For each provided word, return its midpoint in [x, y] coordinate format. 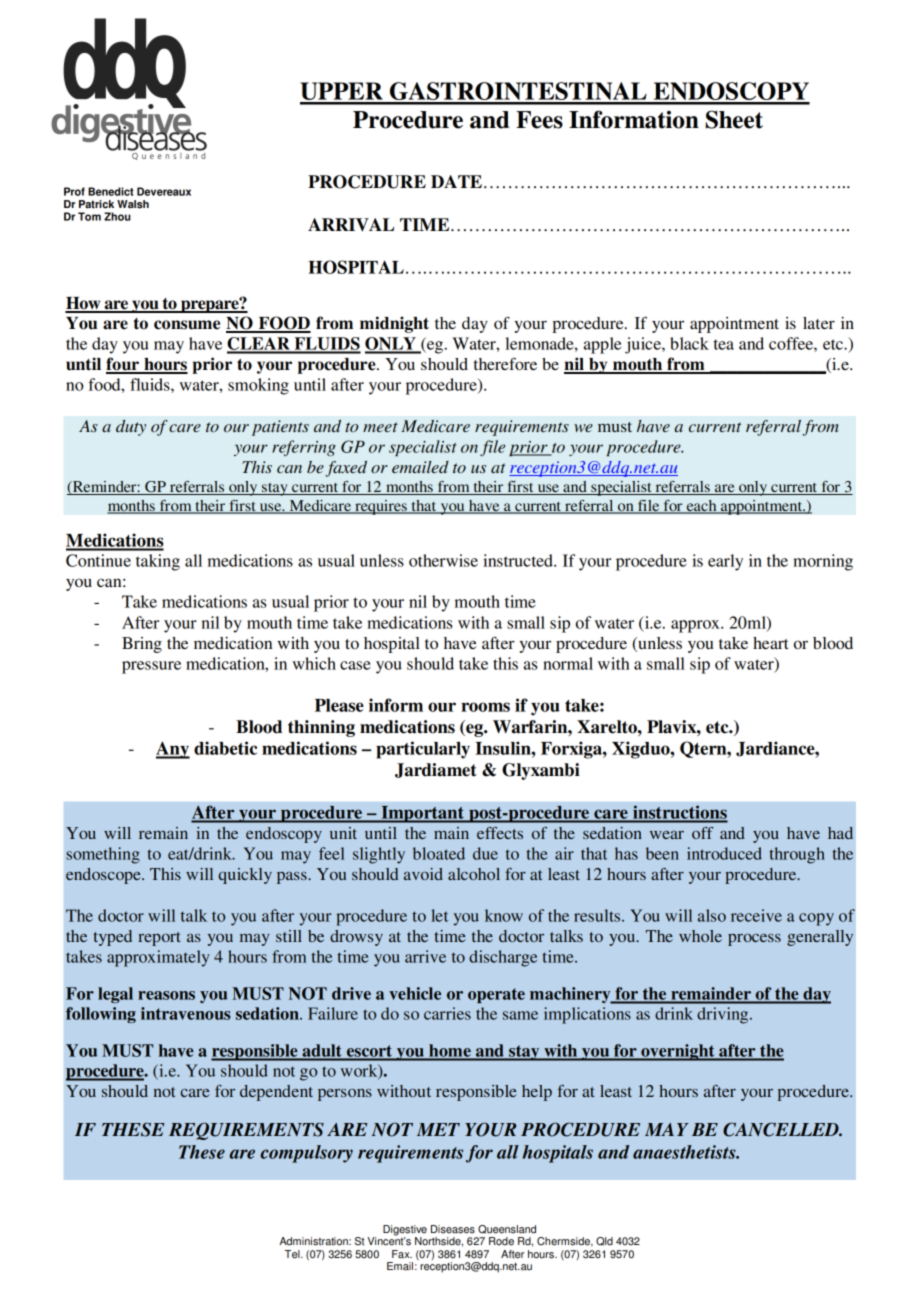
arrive [425, 956]
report [159, 939]
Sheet [734, 119]
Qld [604, 1241]
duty [131, 428]
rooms [485, 707]
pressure [151, 667]
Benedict [111, 191]
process [754, 940]
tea [724, 344]
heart [770, 643]
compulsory [306, 1154]
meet [380, 427]
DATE [456, 181]
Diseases [453, 1229]
